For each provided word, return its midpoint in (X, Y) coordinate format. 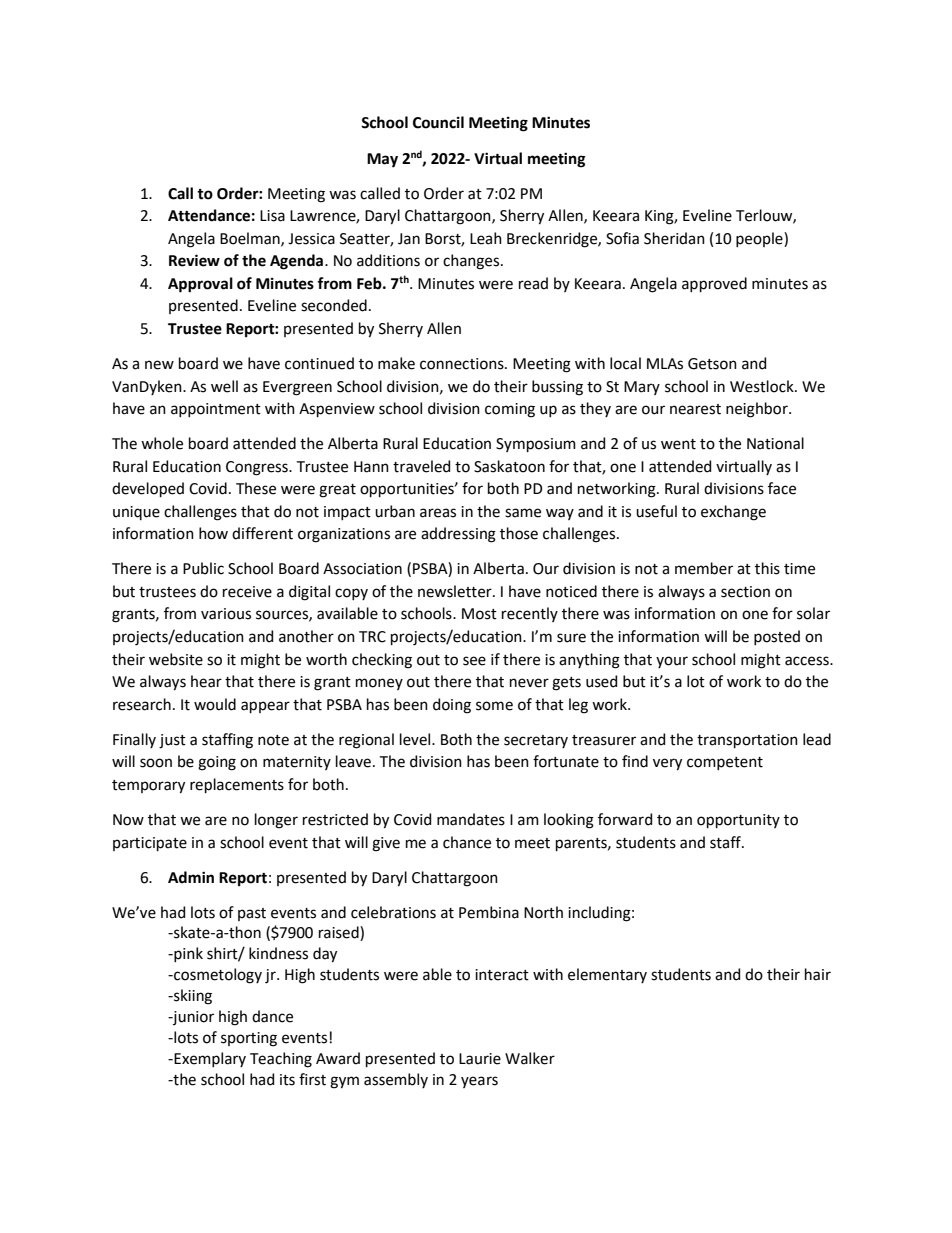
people (760, 239)
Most (479, 614)
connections (463, 364)
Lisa (272, 216)
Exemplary (209, 1059)
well (224, 386)
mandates (471, 819)
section (745, 592)
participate (150, 844)
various (226, 614)
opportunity (738, 821)
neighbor (758, 410)
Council (438, 122)
